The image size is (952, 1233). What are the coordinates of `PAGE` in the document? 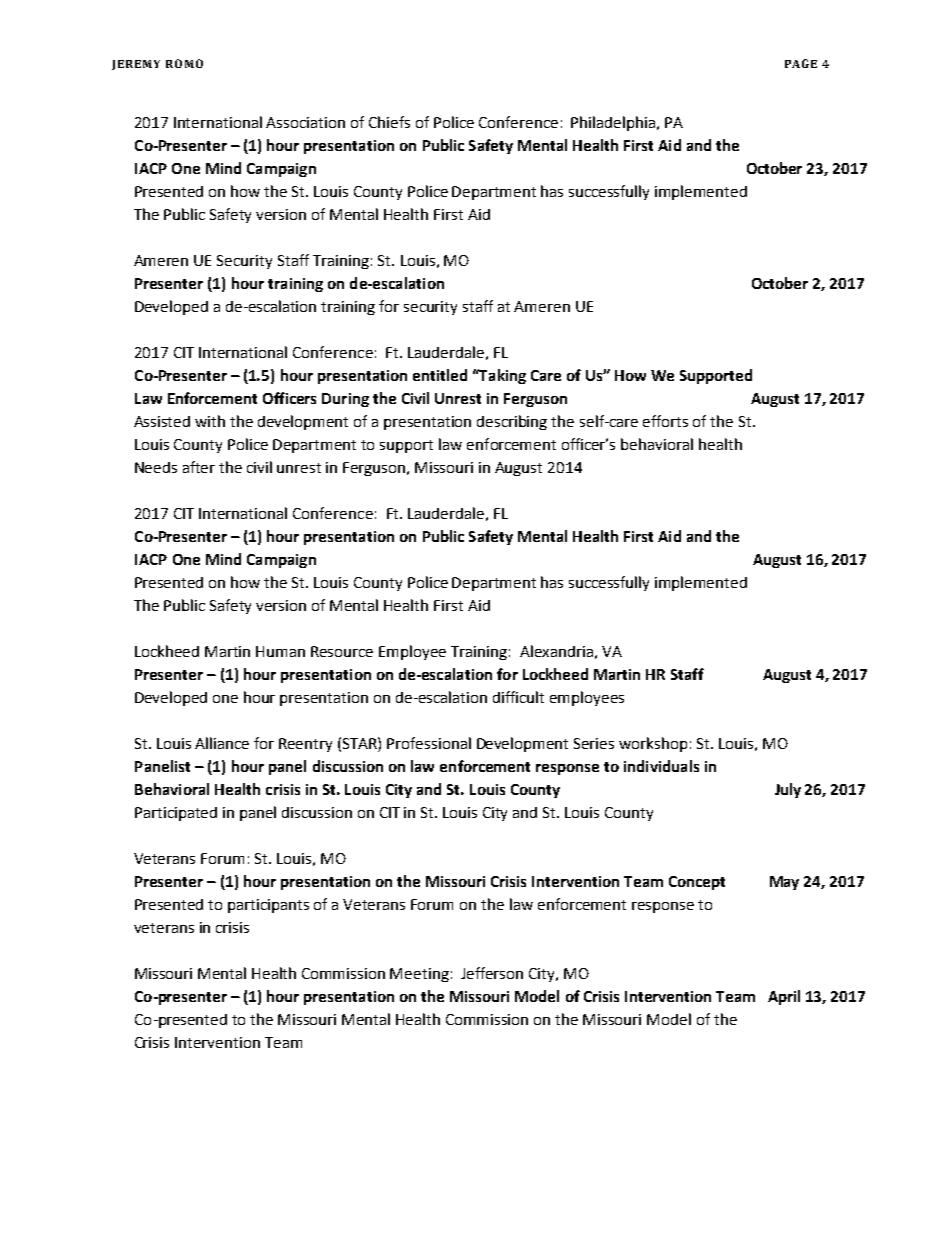 It's located at (801, 63).
